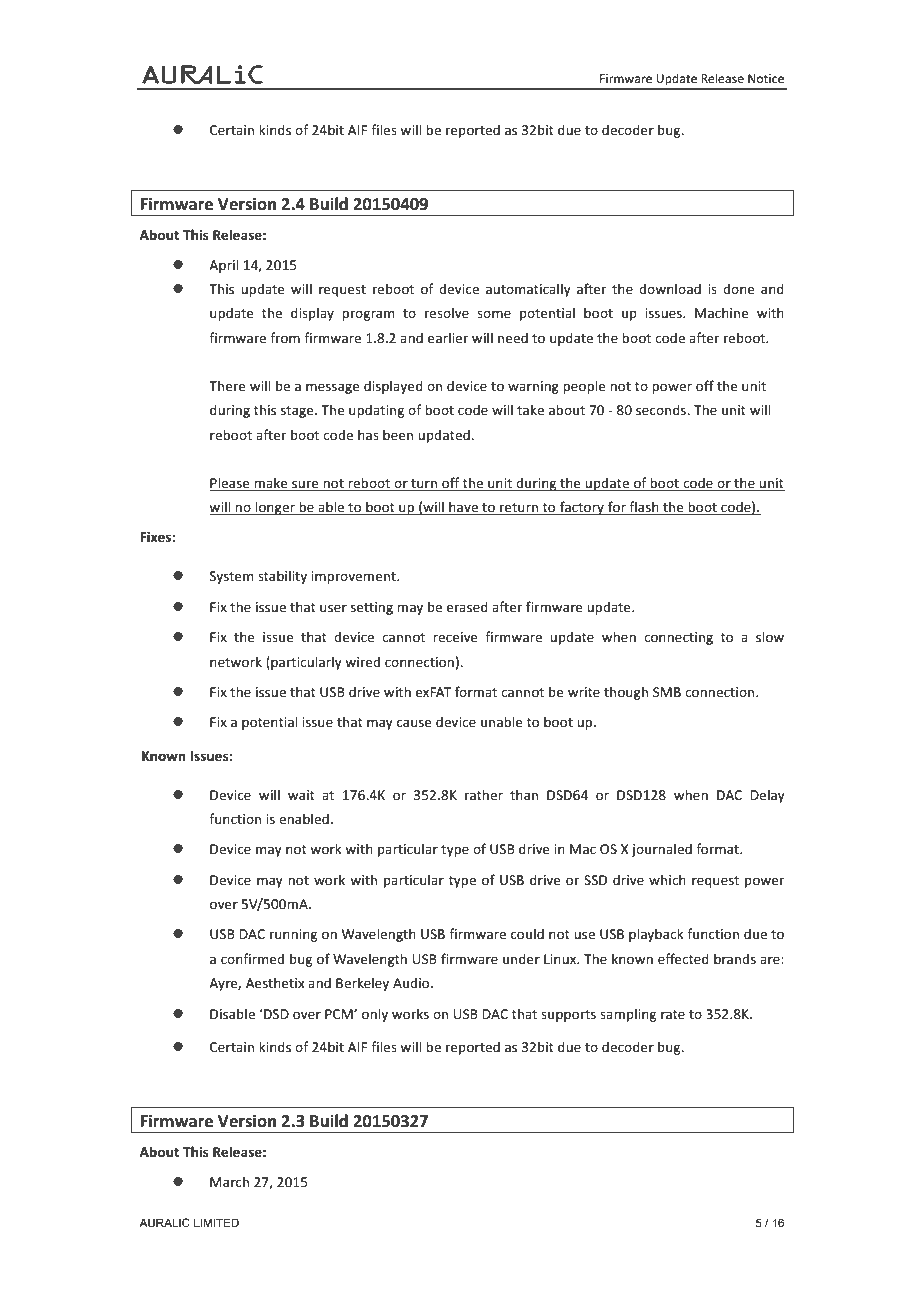  What do you see at coordinates (528, 290) in the screenshot?
I see `automatically` at bounding box center [528, 290].
